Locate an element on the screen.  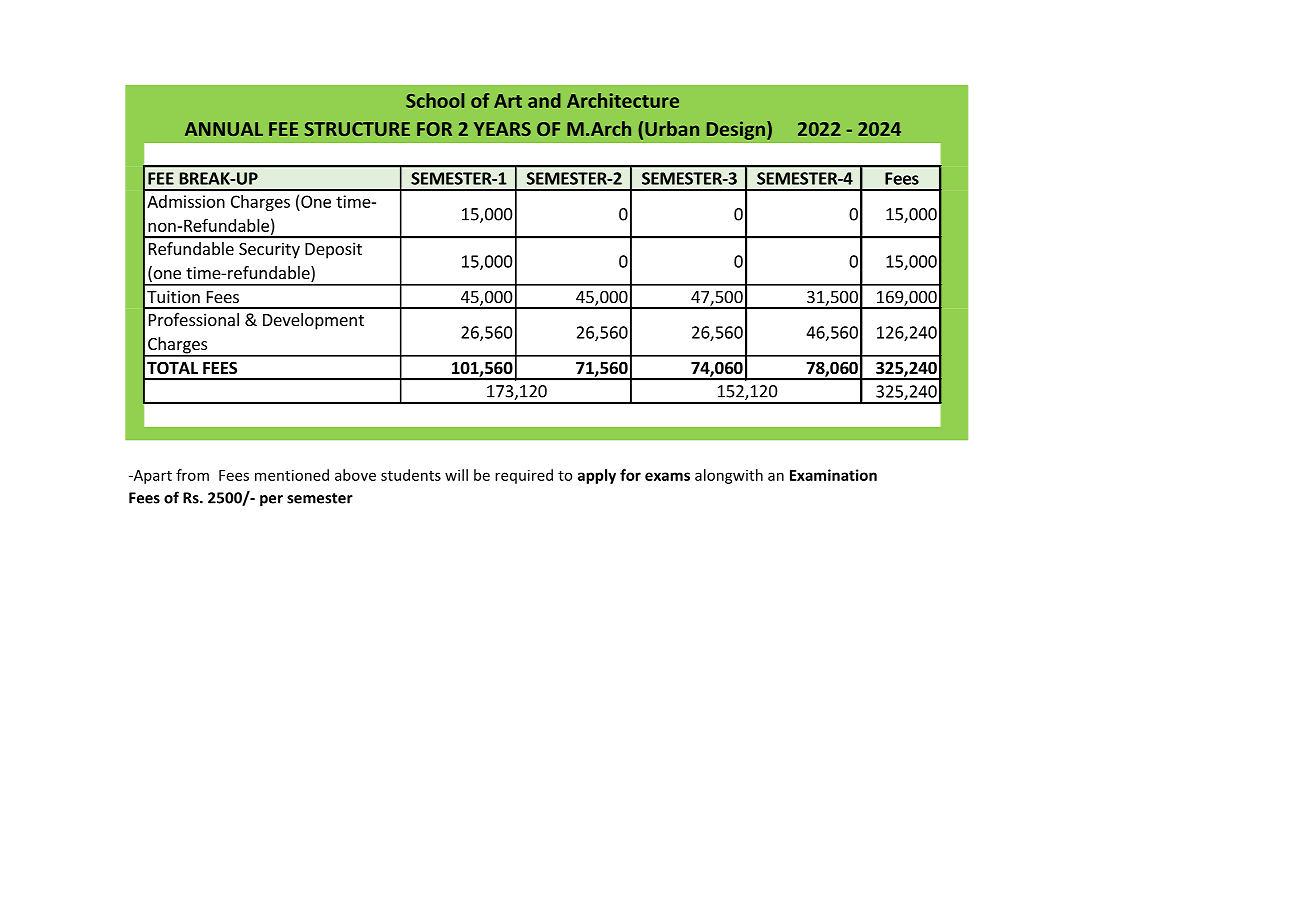
Development is located at coordinates (313, 321).
